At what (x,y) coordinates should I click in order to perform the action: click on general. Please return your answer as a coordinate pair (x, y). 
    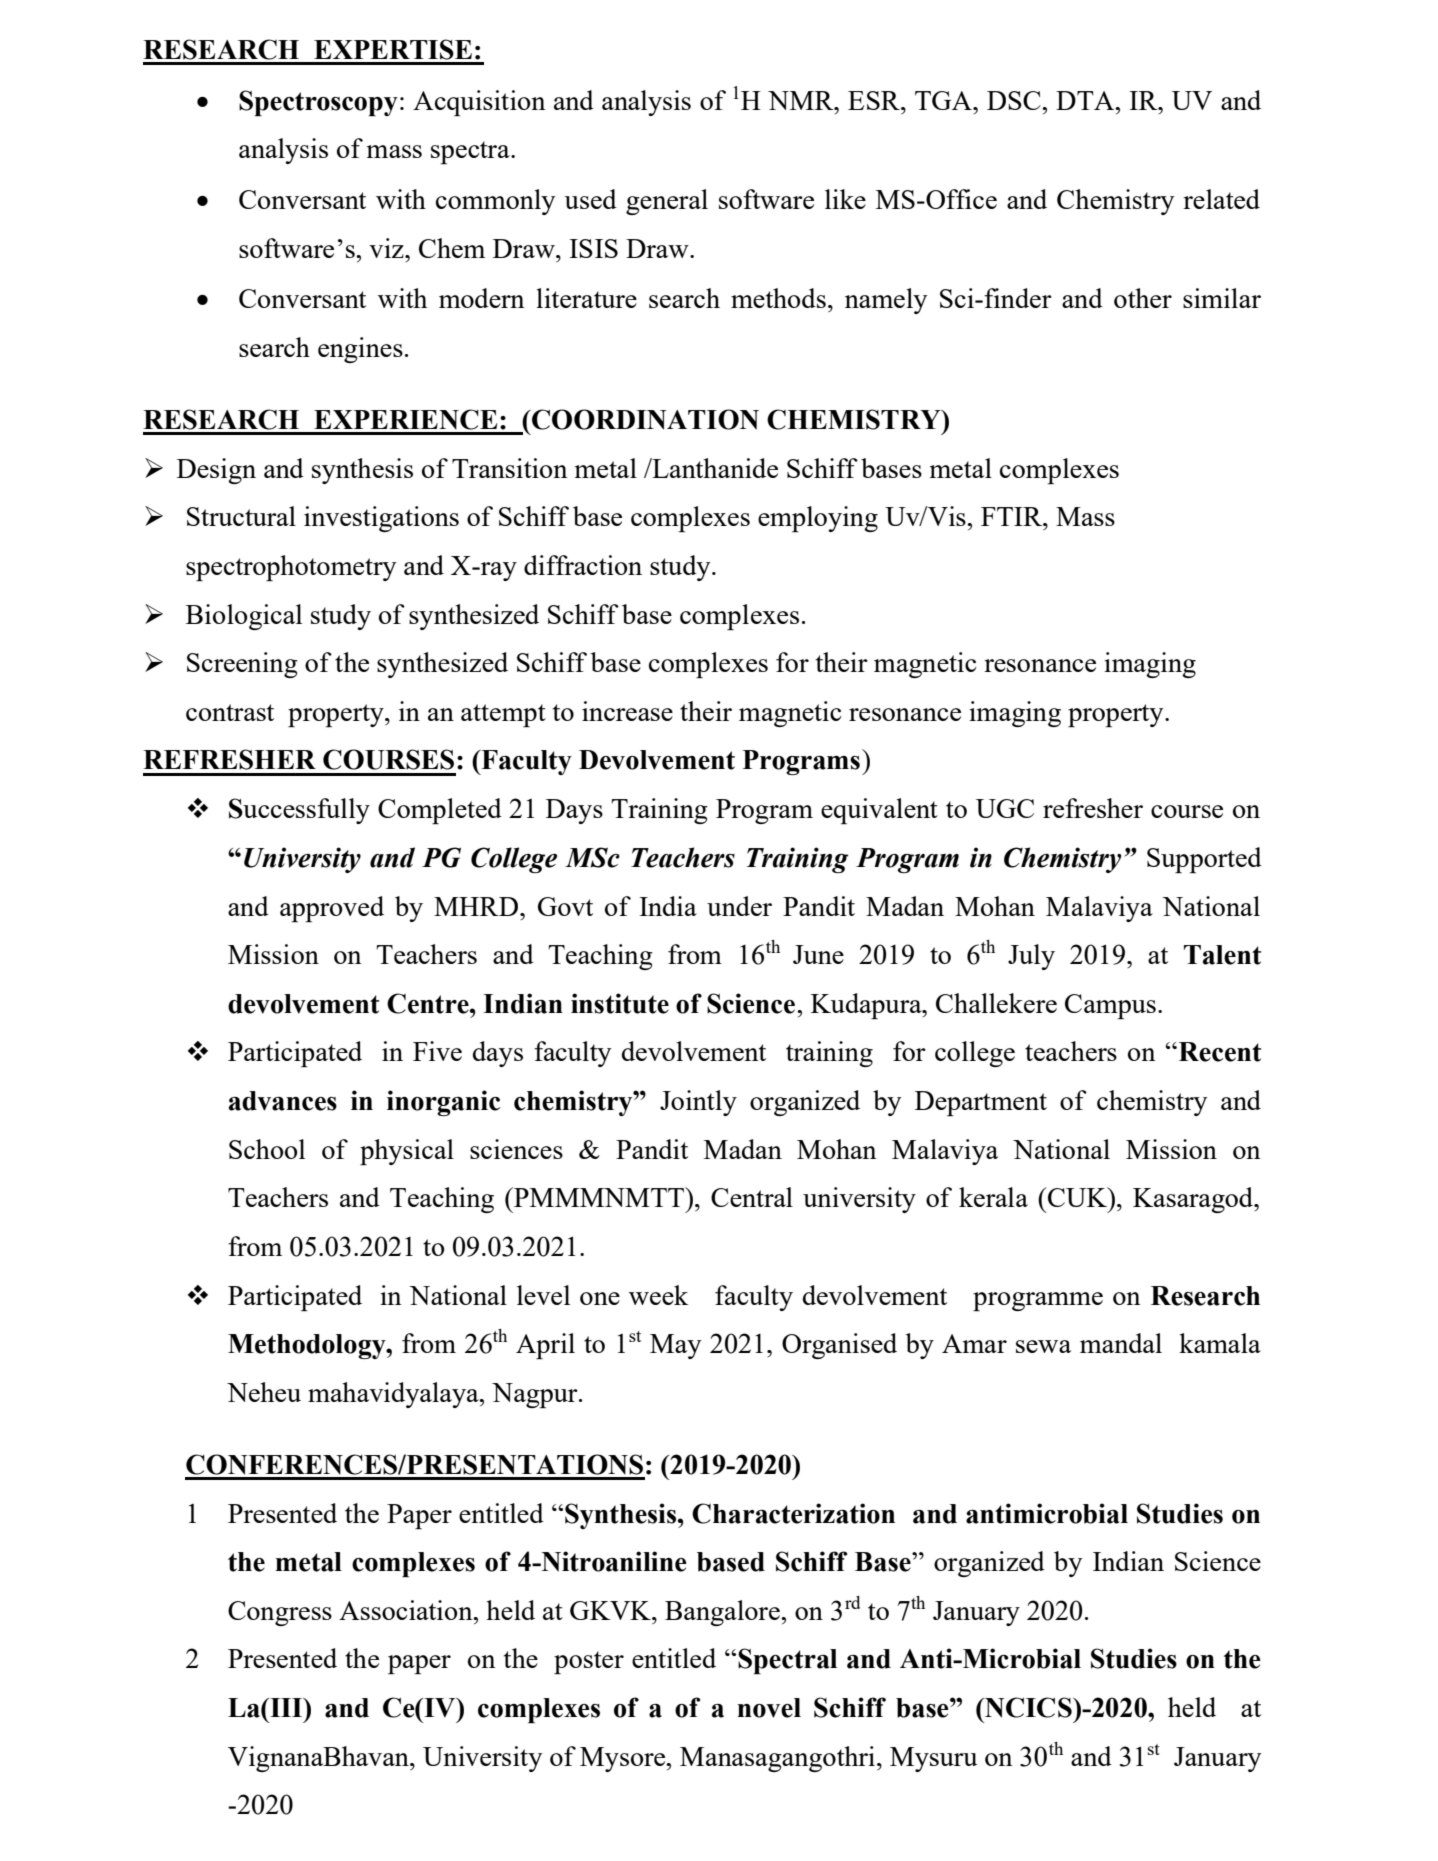
    Looking at the image, I should click on (667, 202).
